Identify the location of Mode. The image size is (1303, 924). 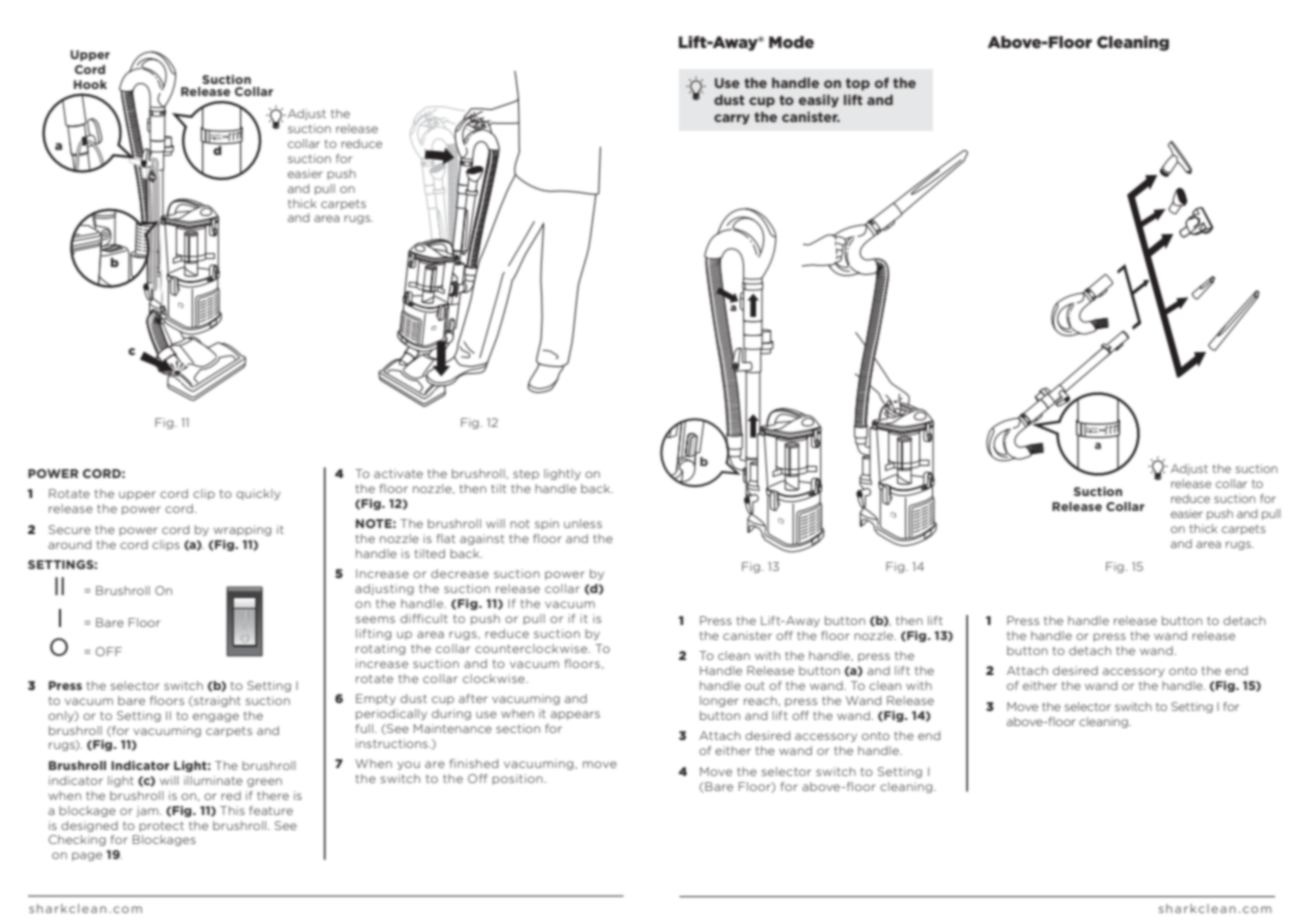
(791, 42).
